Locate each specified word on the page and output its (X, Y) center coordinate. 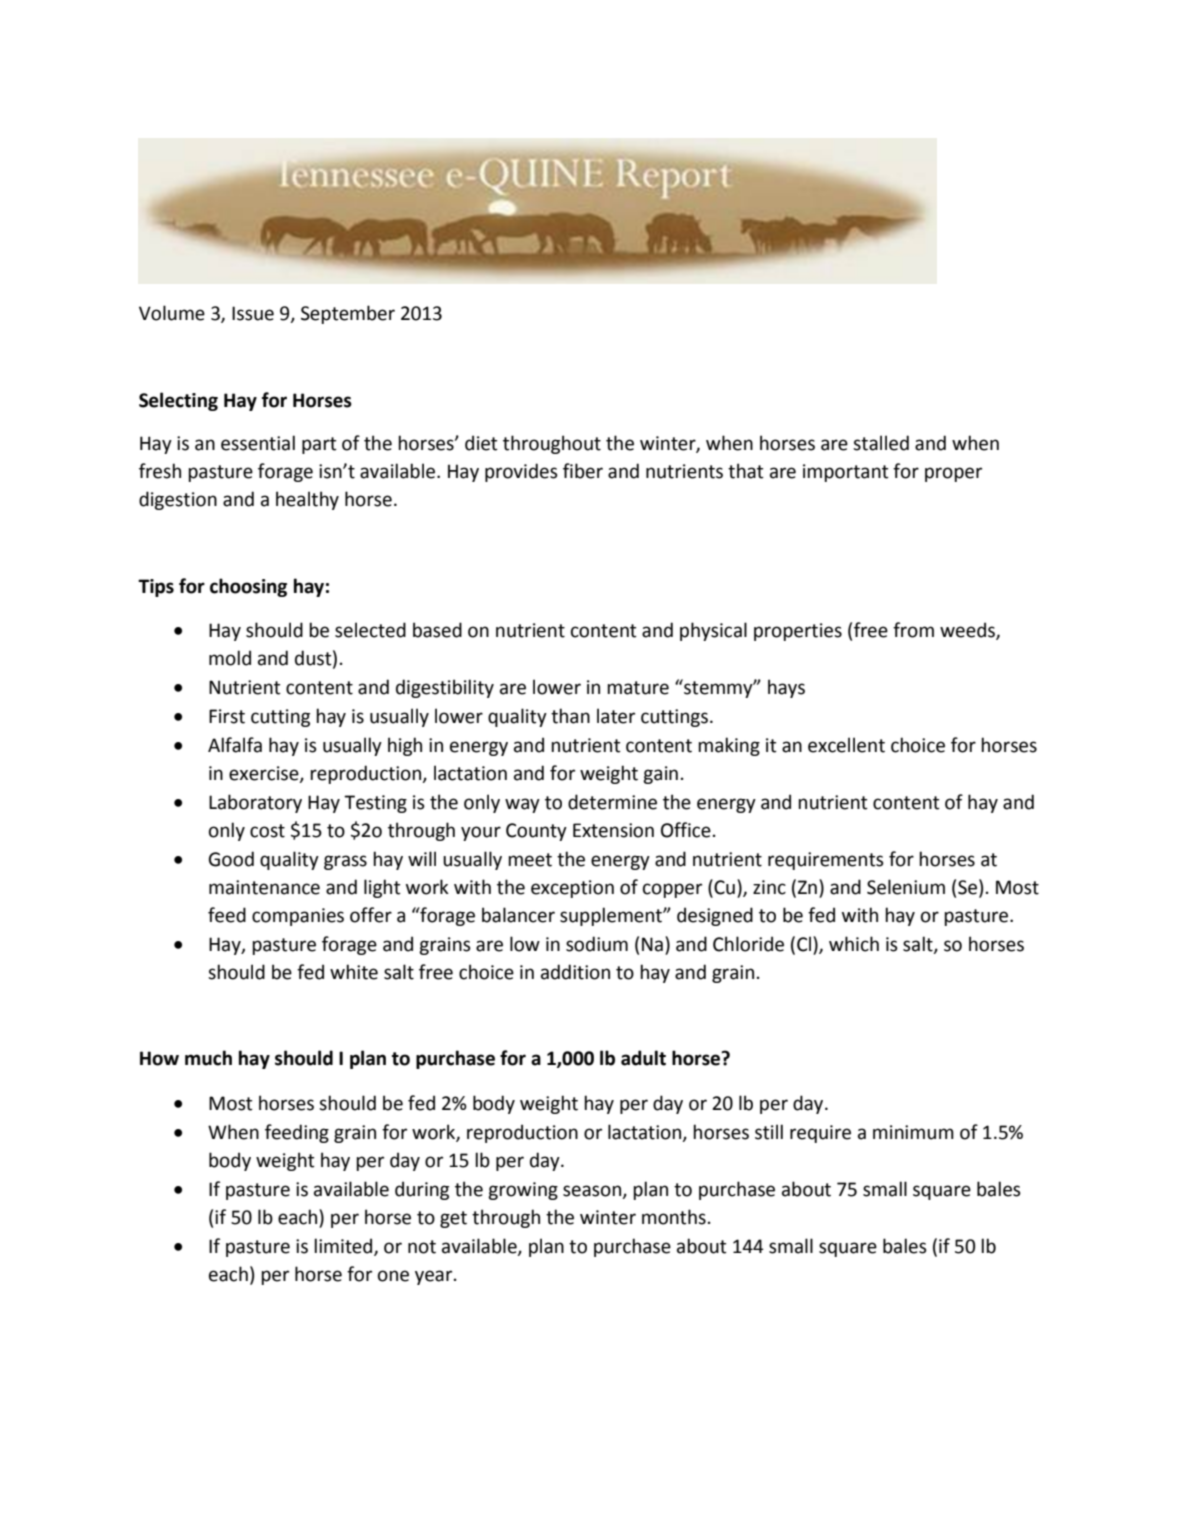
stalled (881, 443)
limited (344, 1246)
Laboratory (255, 803)
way (522, 805)
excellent (846, 745)
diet (481, 443)
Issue (253, 313)
